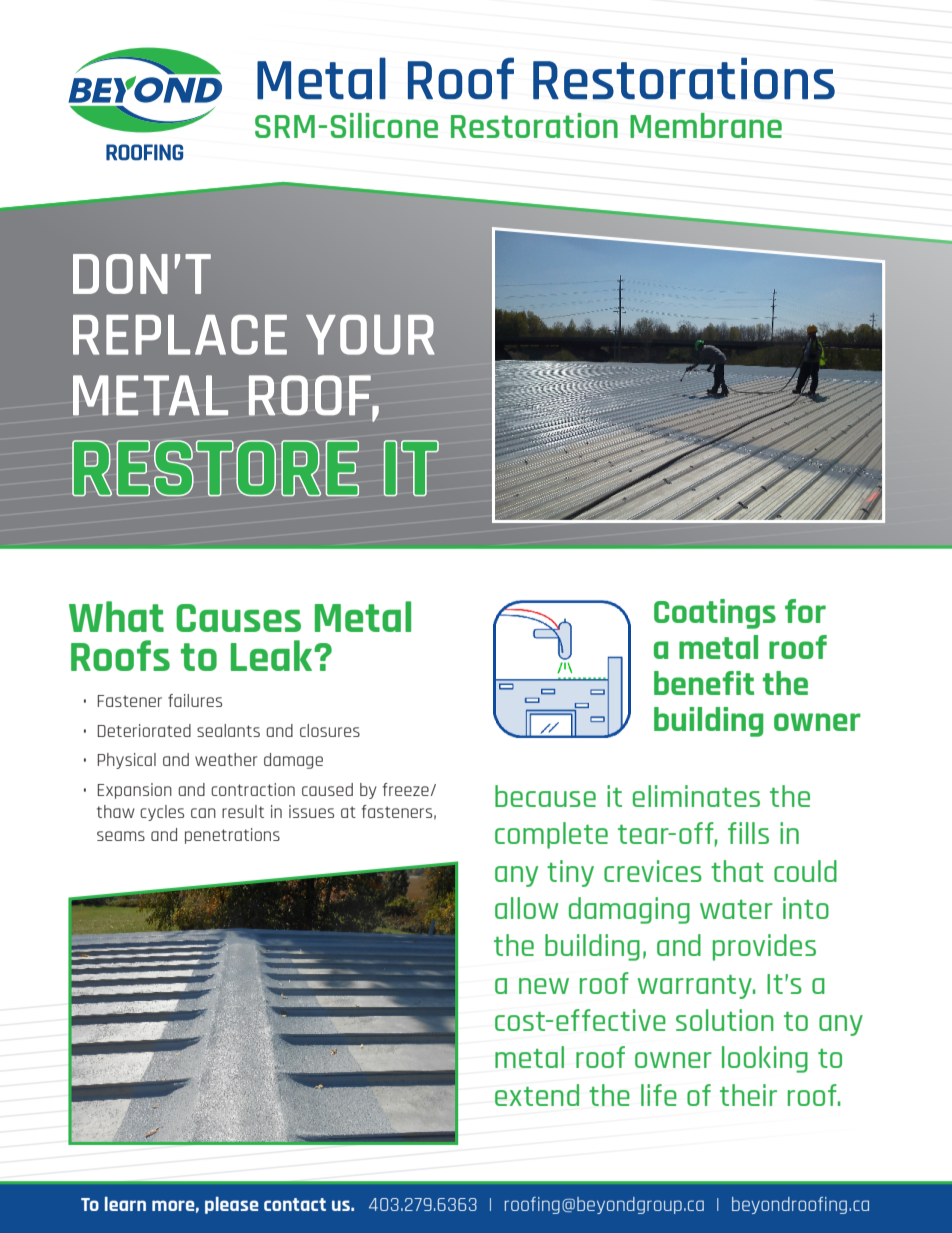  Describe the element at coordinates (406, 789) in the page. I see `freeze` at that location.
